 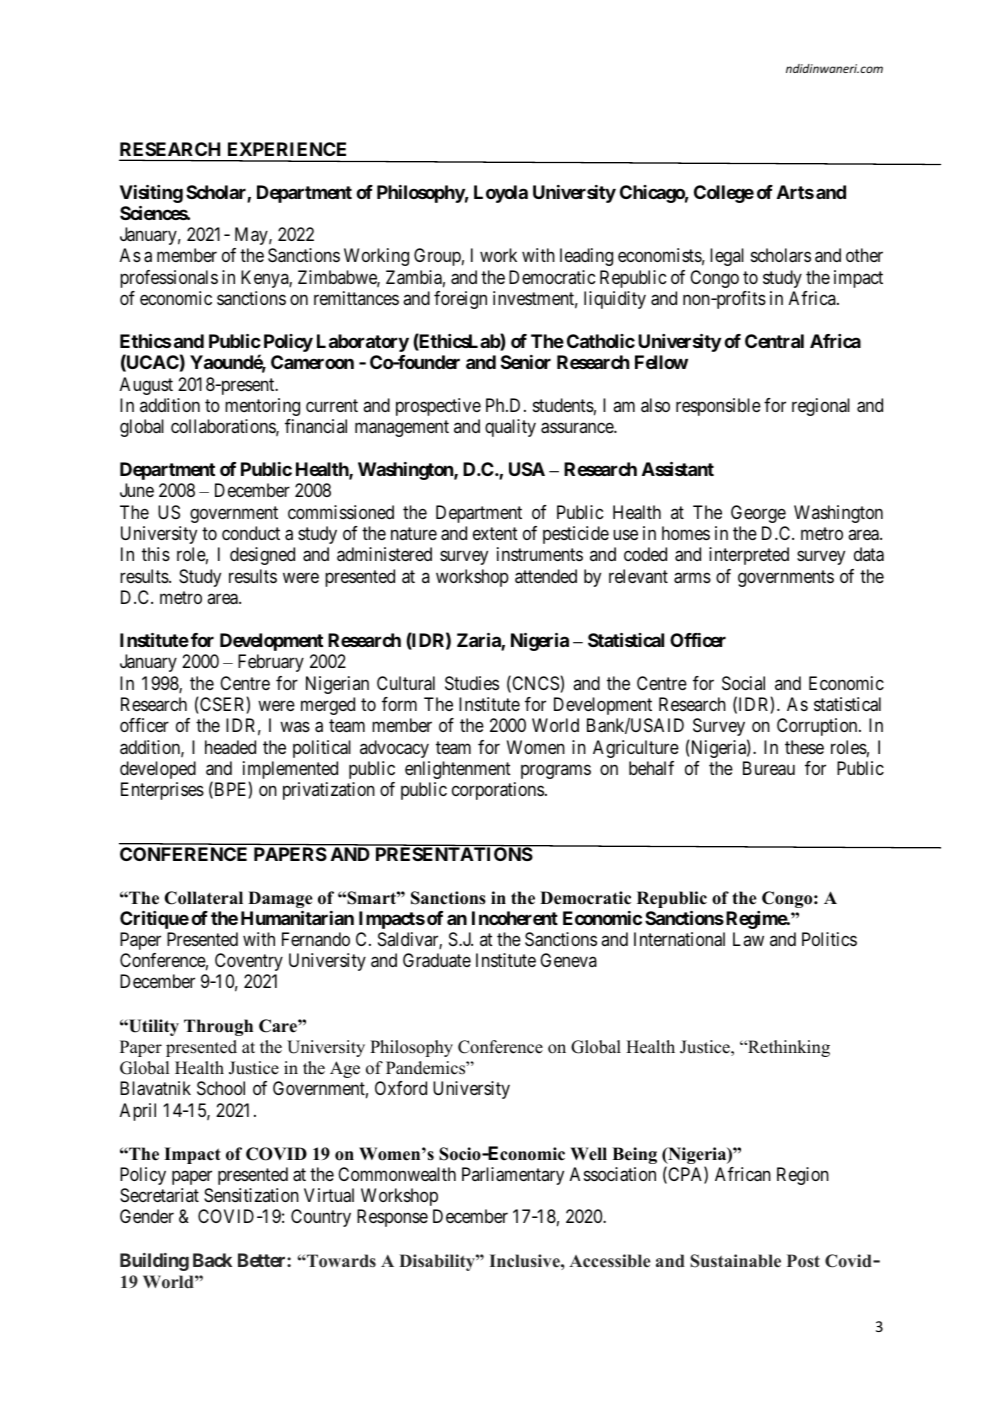 What do you see at coordinates (515, 918) in the document?
I see `Incoherent` at bounding box center [515, 918].
